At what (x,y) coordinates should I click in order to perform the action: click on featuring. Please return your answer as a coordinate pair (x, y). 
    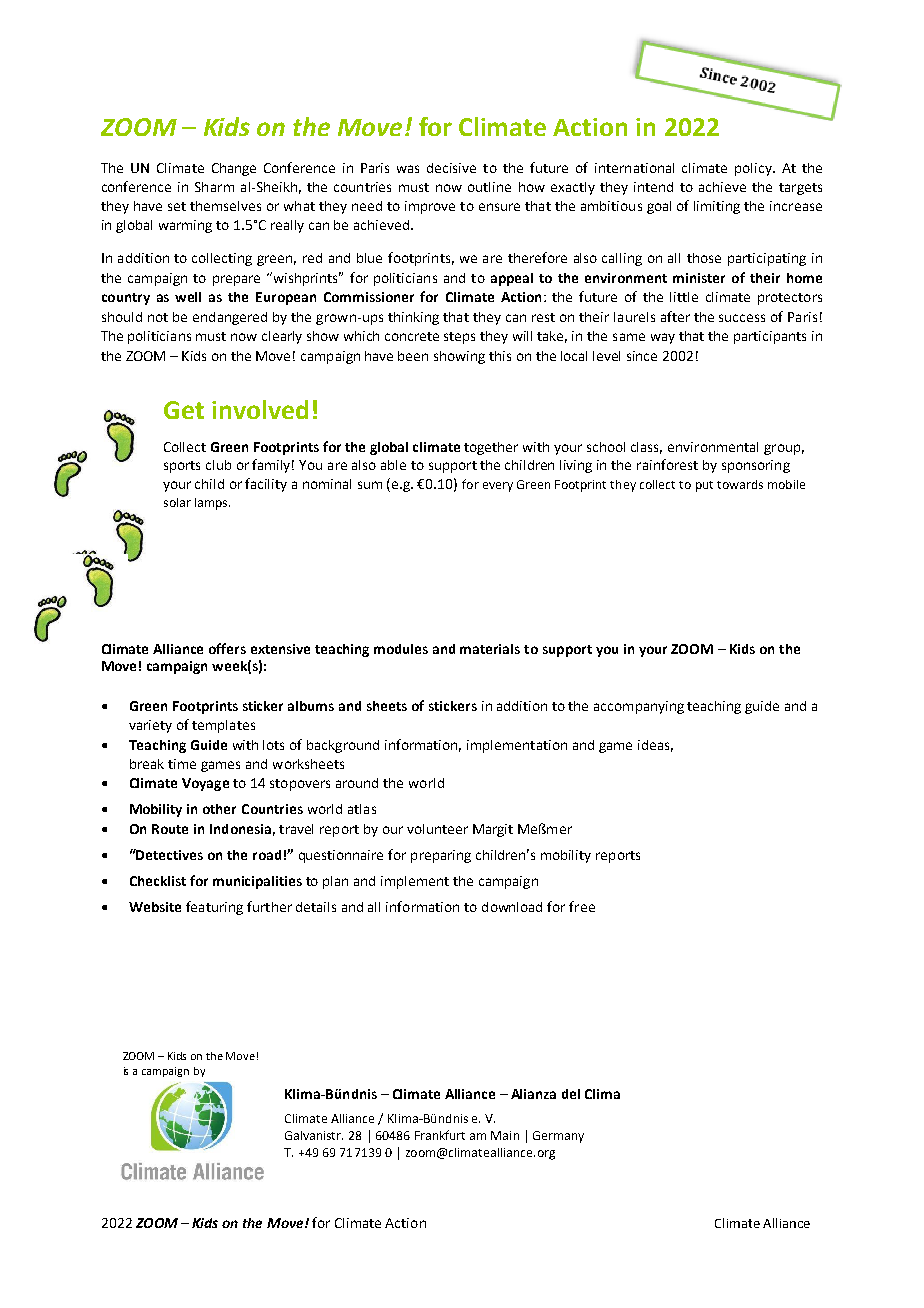
    Looking at the image, I should click on (214, 908).
